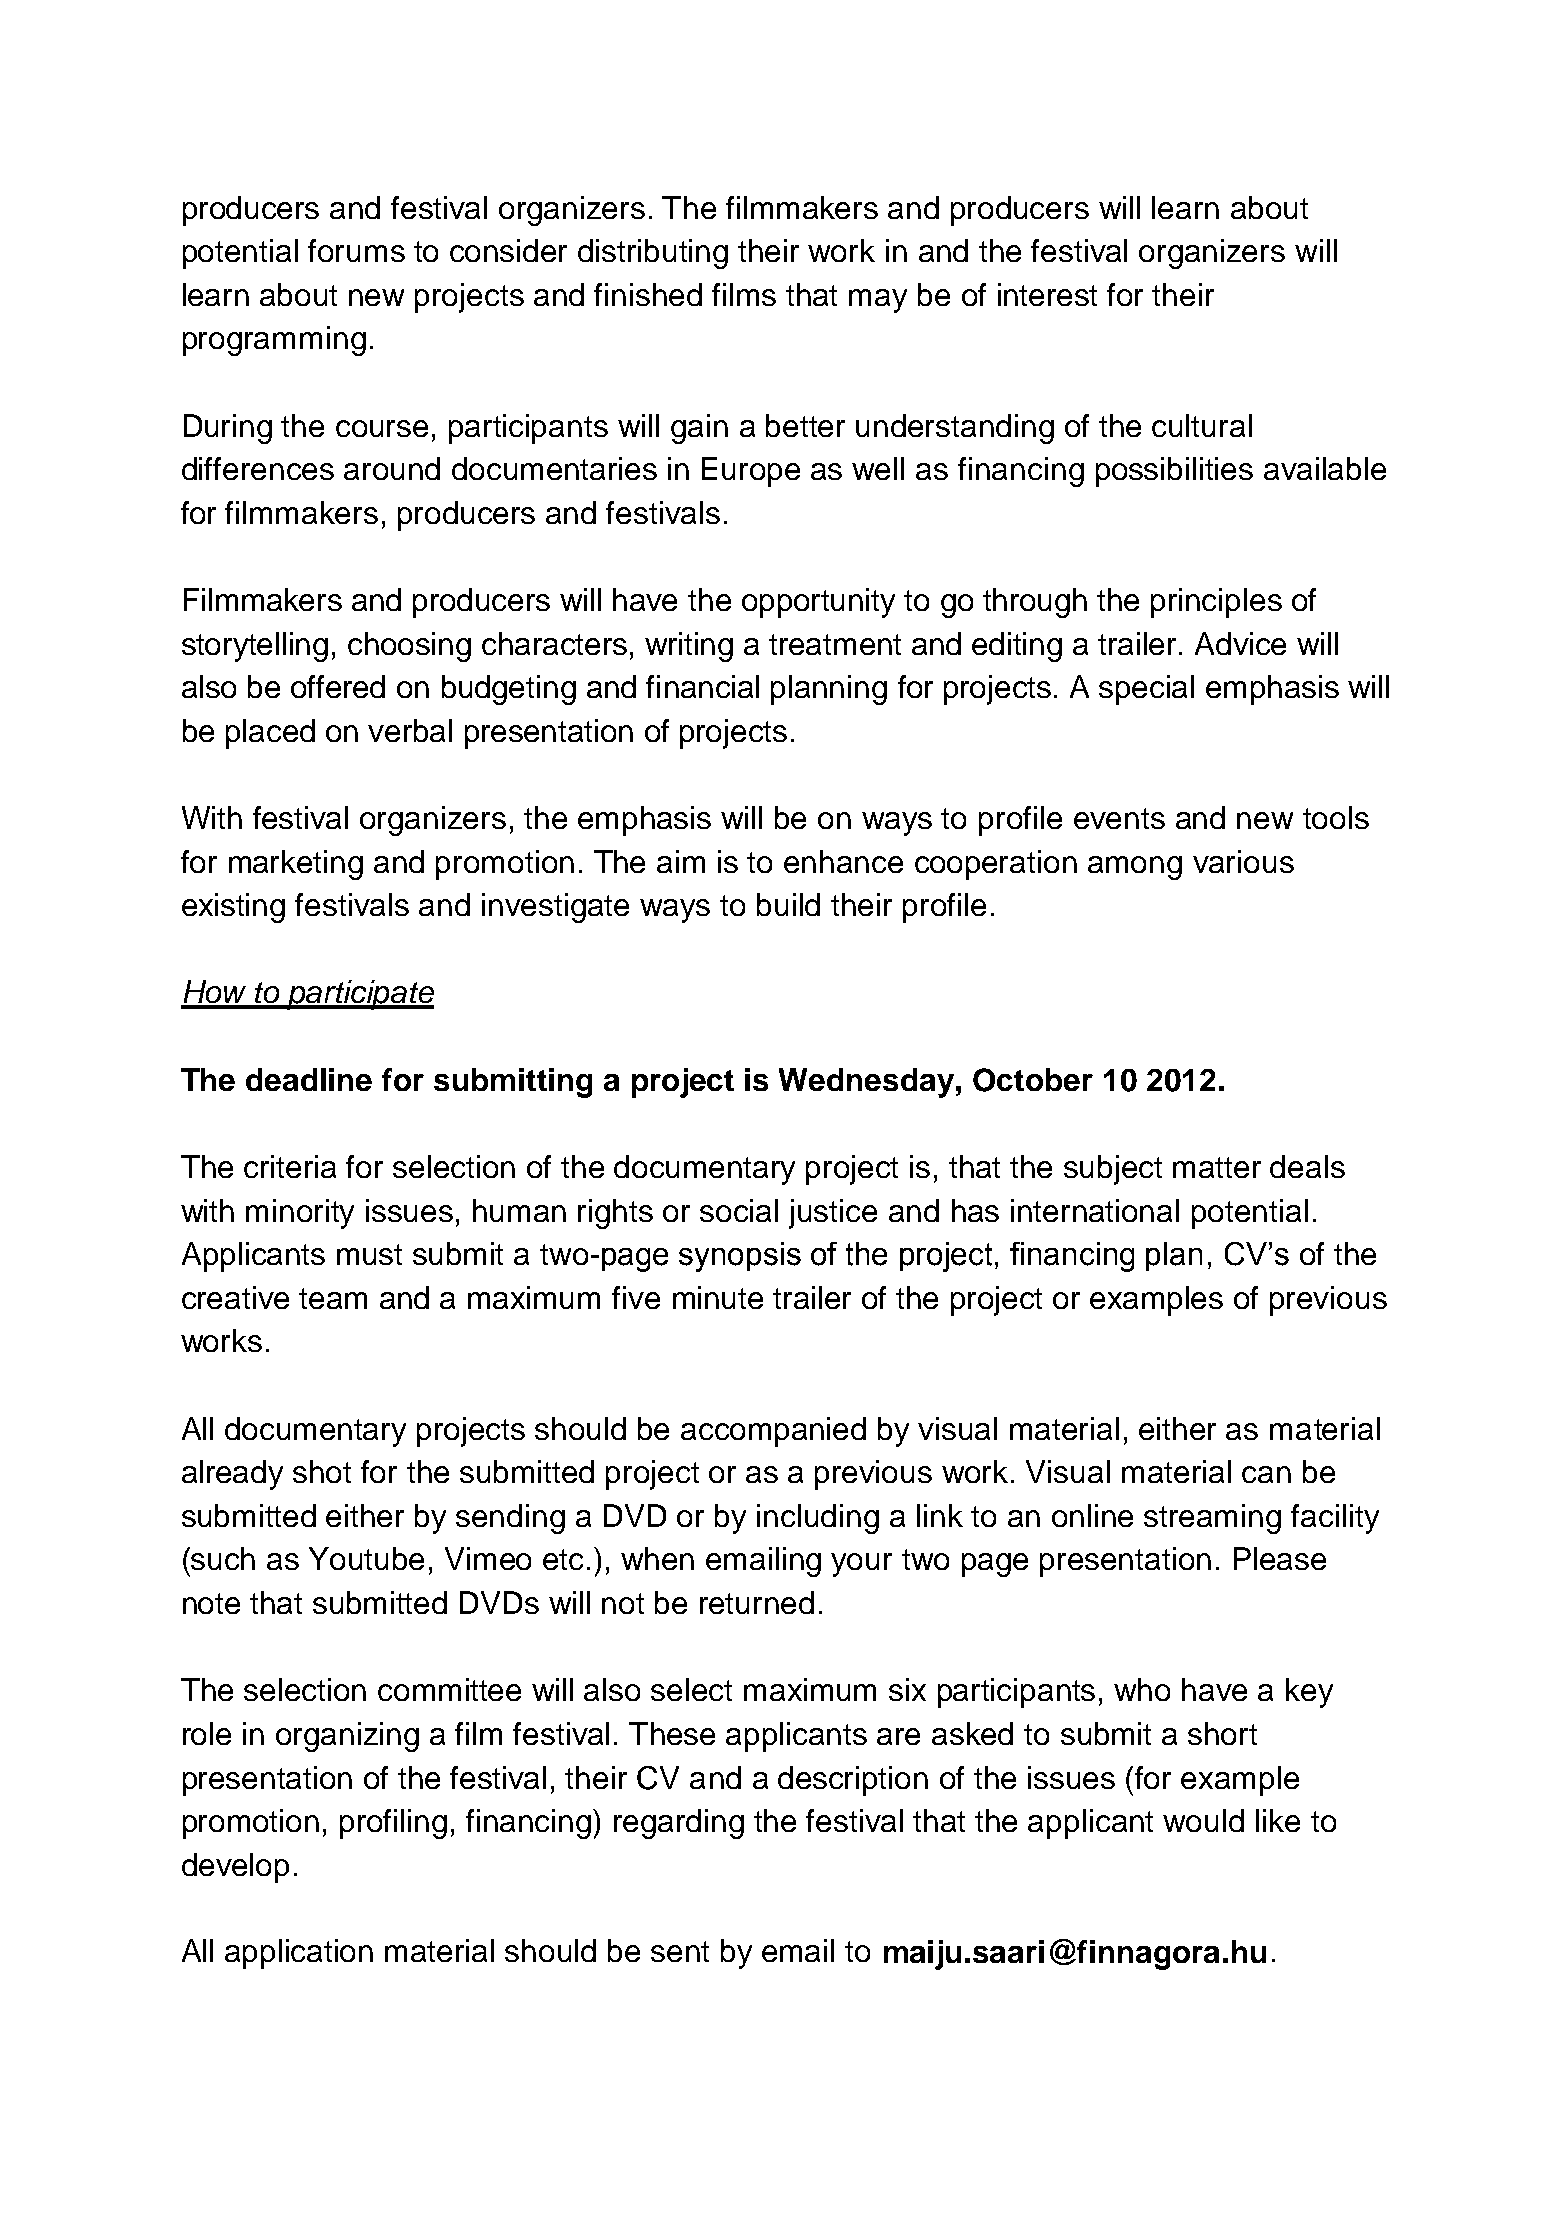 The width and height of the document is (1566, 2217). Describe the element at coordinates (299, 1954) in the document. I see `application` at that location.
